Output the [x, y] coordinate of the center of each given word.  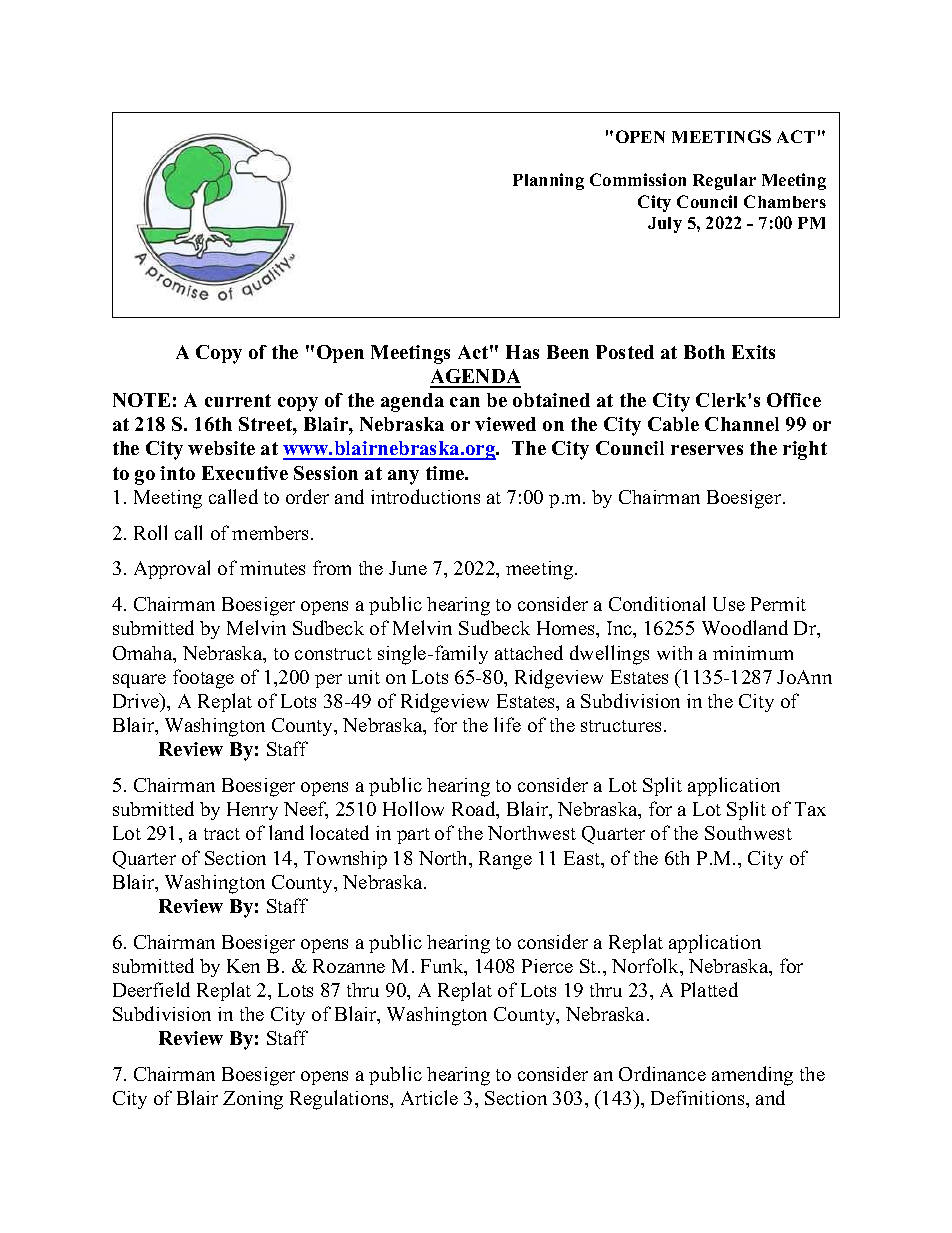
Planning [548, 181]
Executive [245, 473]
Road [475, 810]
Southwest [748, 833]
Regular [724, 182]
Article [429, 1097]
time [446, 473]
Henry [252, 811]
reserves [707, 450]
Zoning [253, 1100]
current [238, 400]
